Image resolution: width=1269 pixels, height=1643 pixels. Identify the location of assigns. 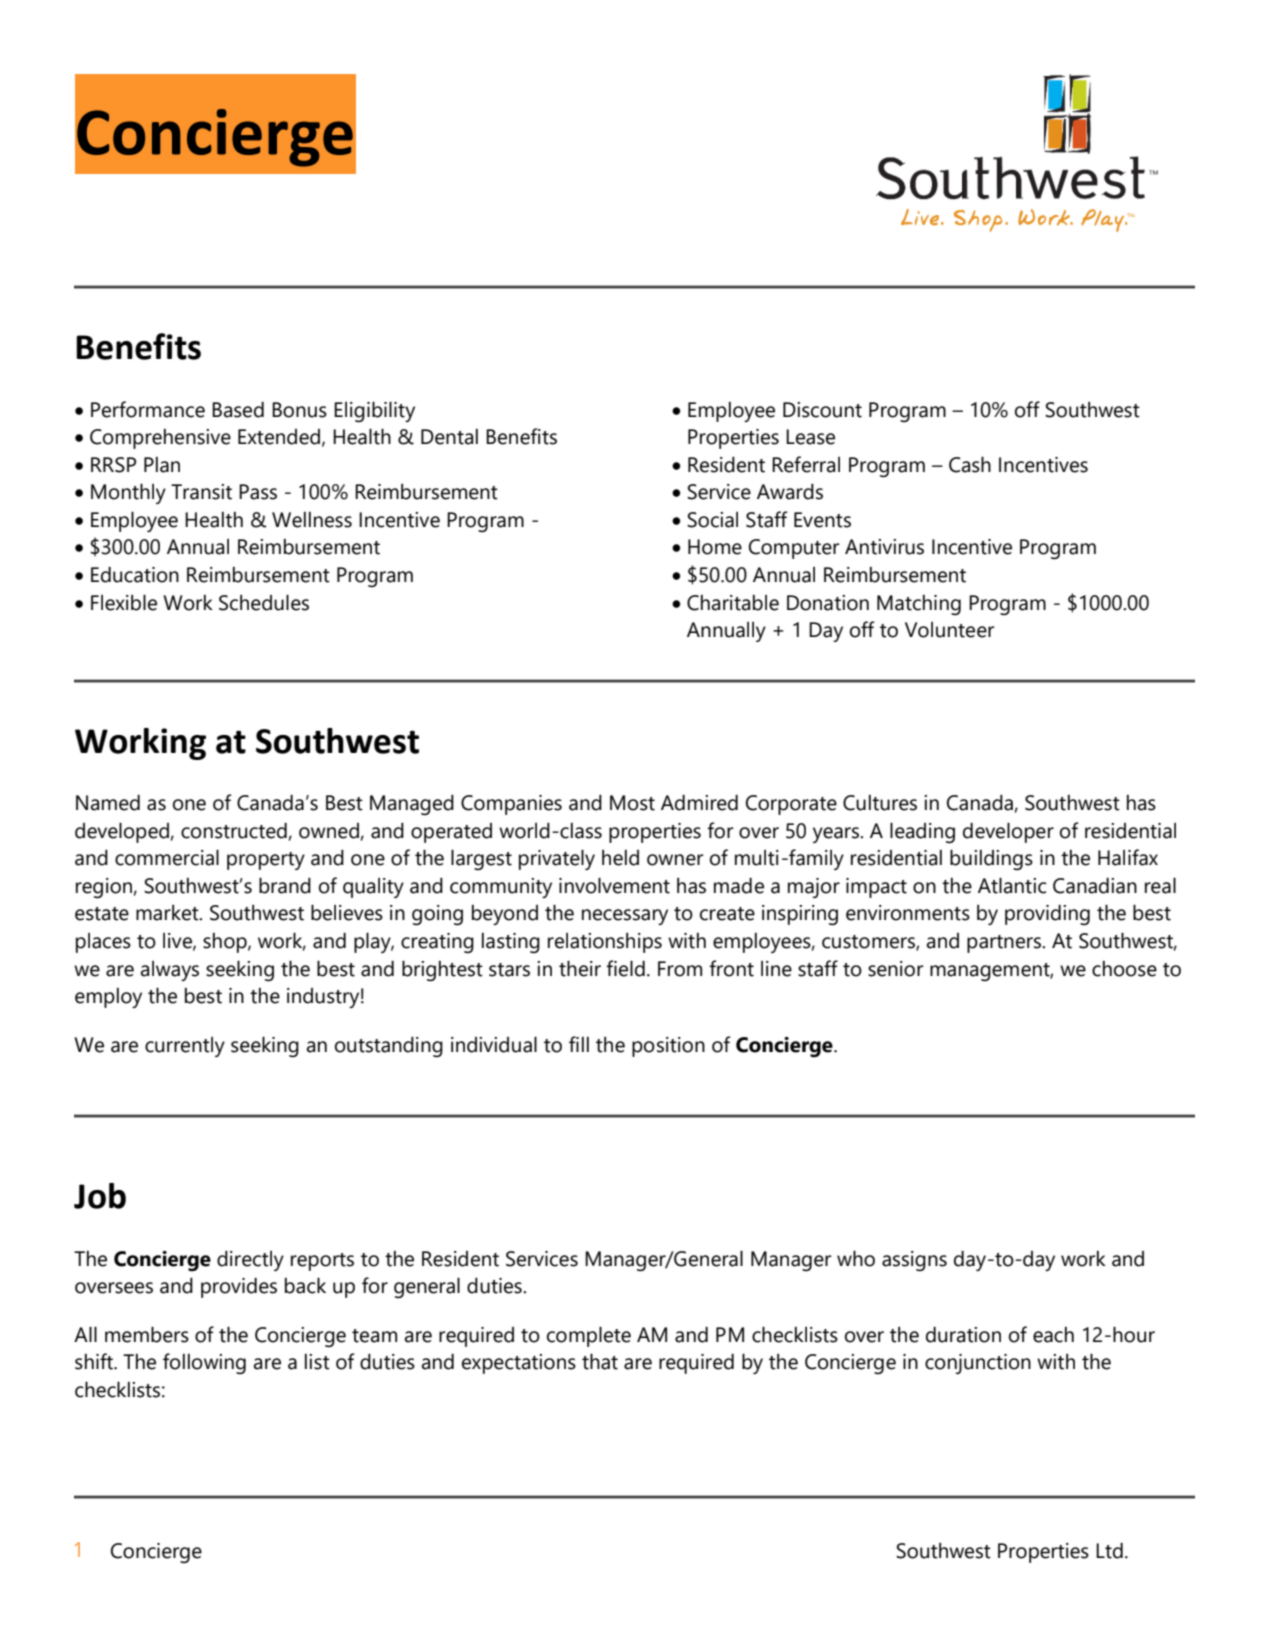
(914, 1261).
